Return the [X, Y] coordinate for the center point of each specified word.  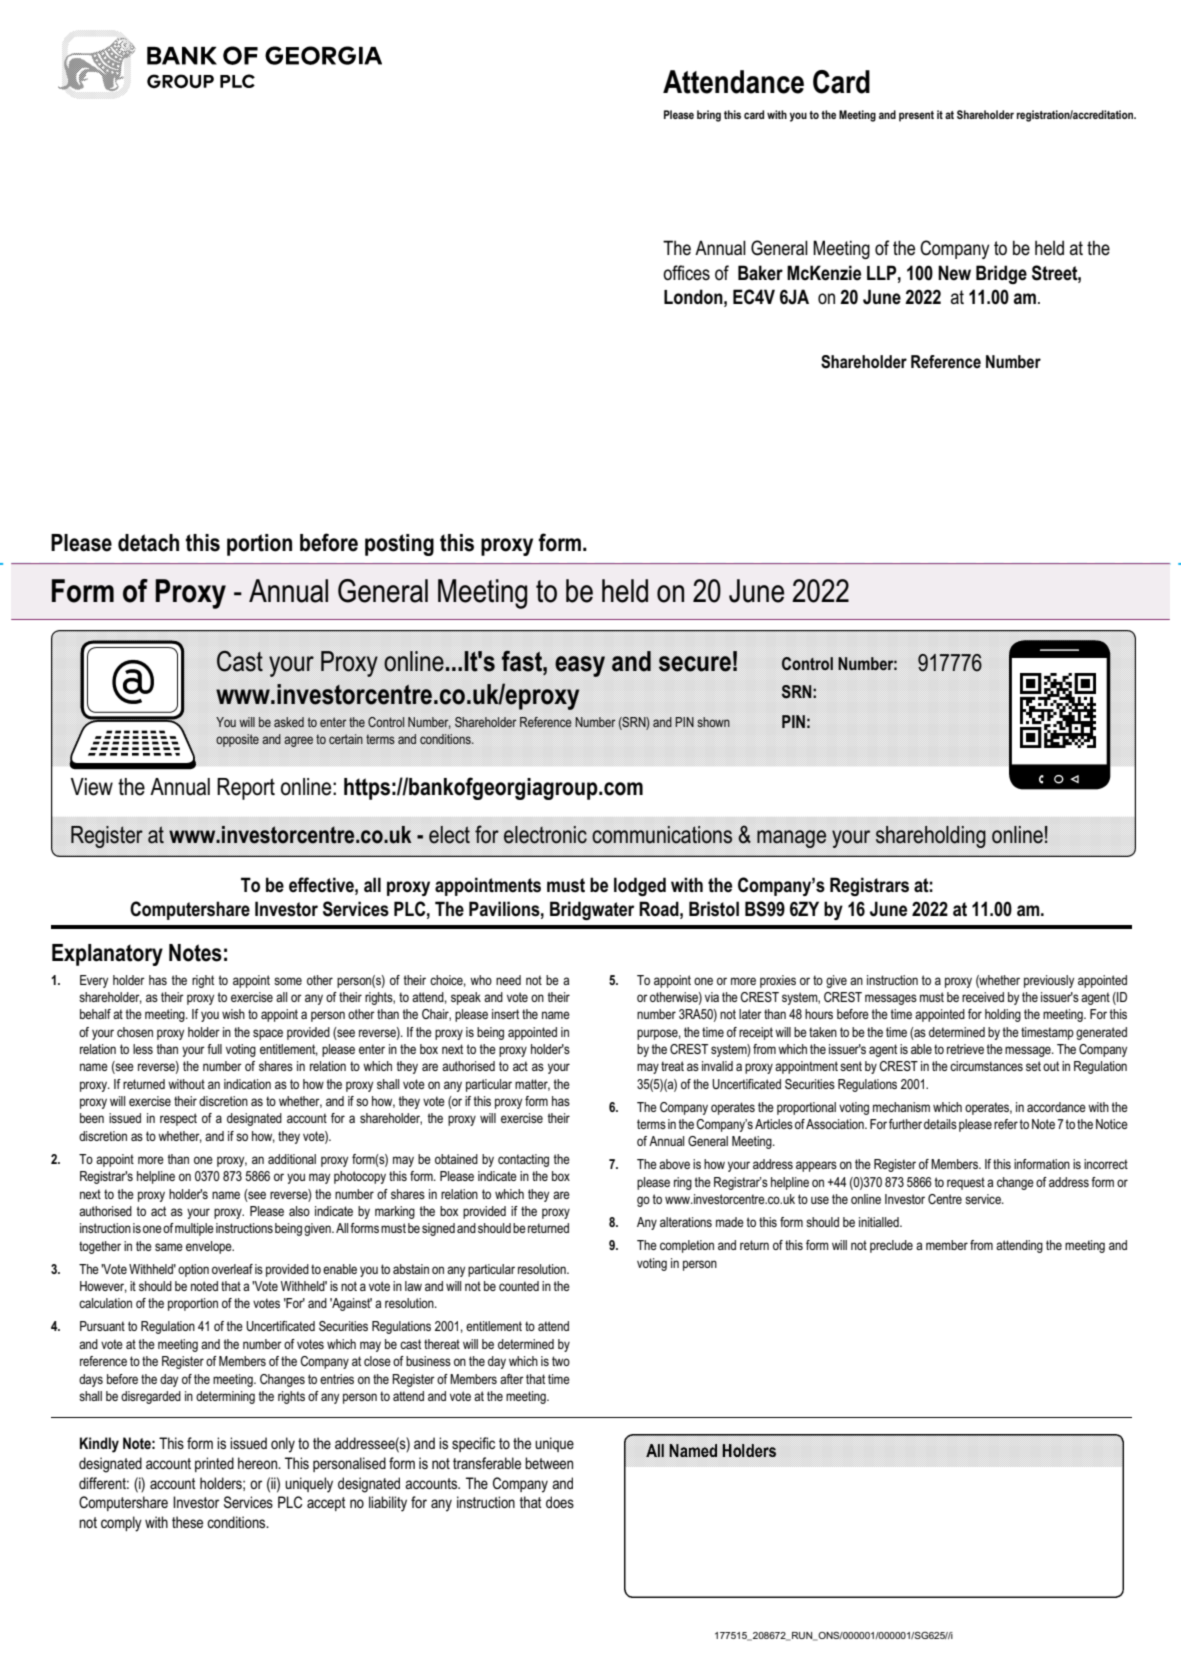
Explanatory [107, 955]
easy [580, 666]
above [674, 1164]
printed [214, 1464]
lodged [640, 886]
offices [686, 273]
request [966, 1183]
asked [289, 722]
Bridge [1001, 274]
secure [695, 664]
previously [1049, 981]
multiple [194, 1229]
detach [148, 543]
